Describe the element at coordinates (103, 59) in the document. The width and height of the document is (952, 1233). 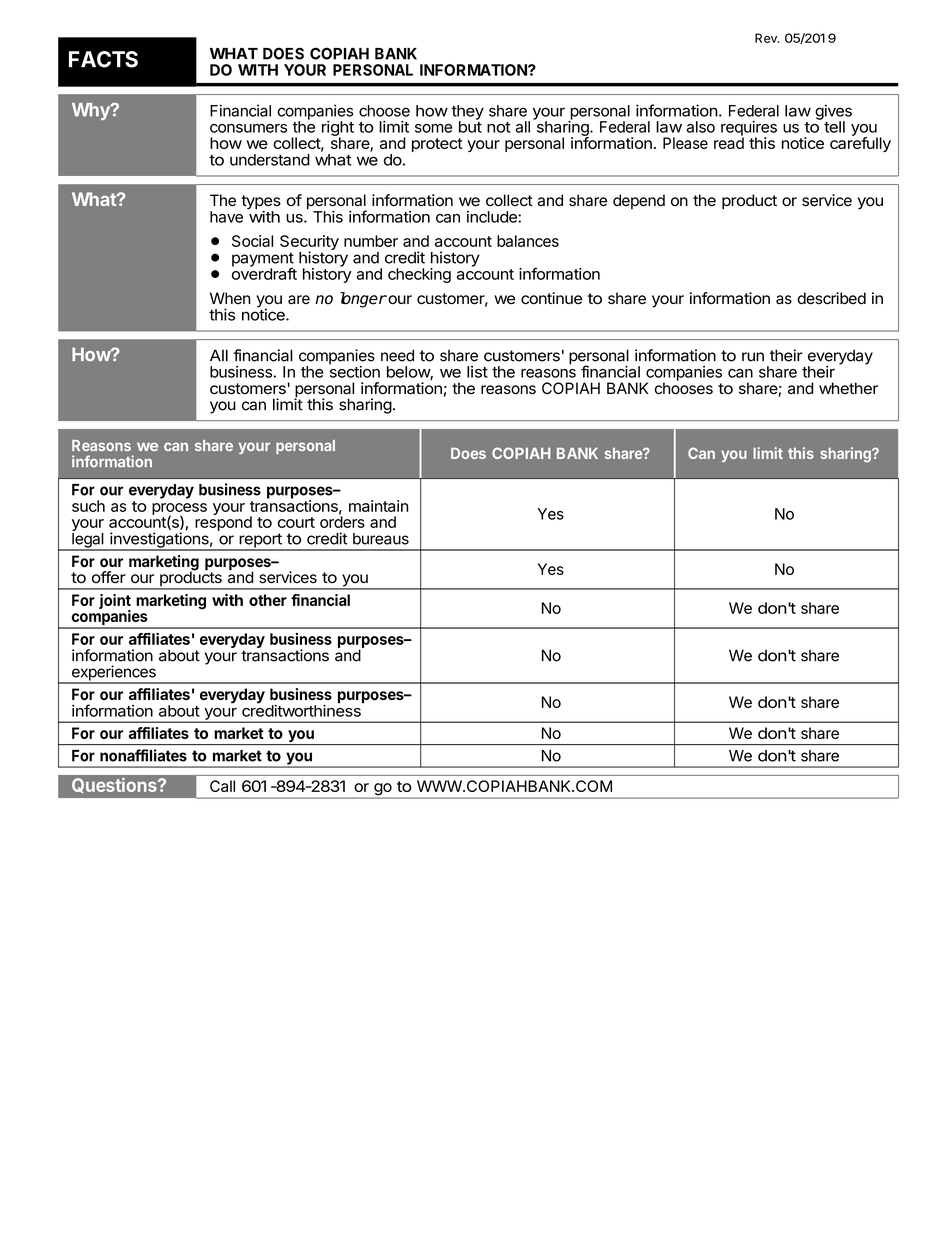
I see `FACTS` at that location.
